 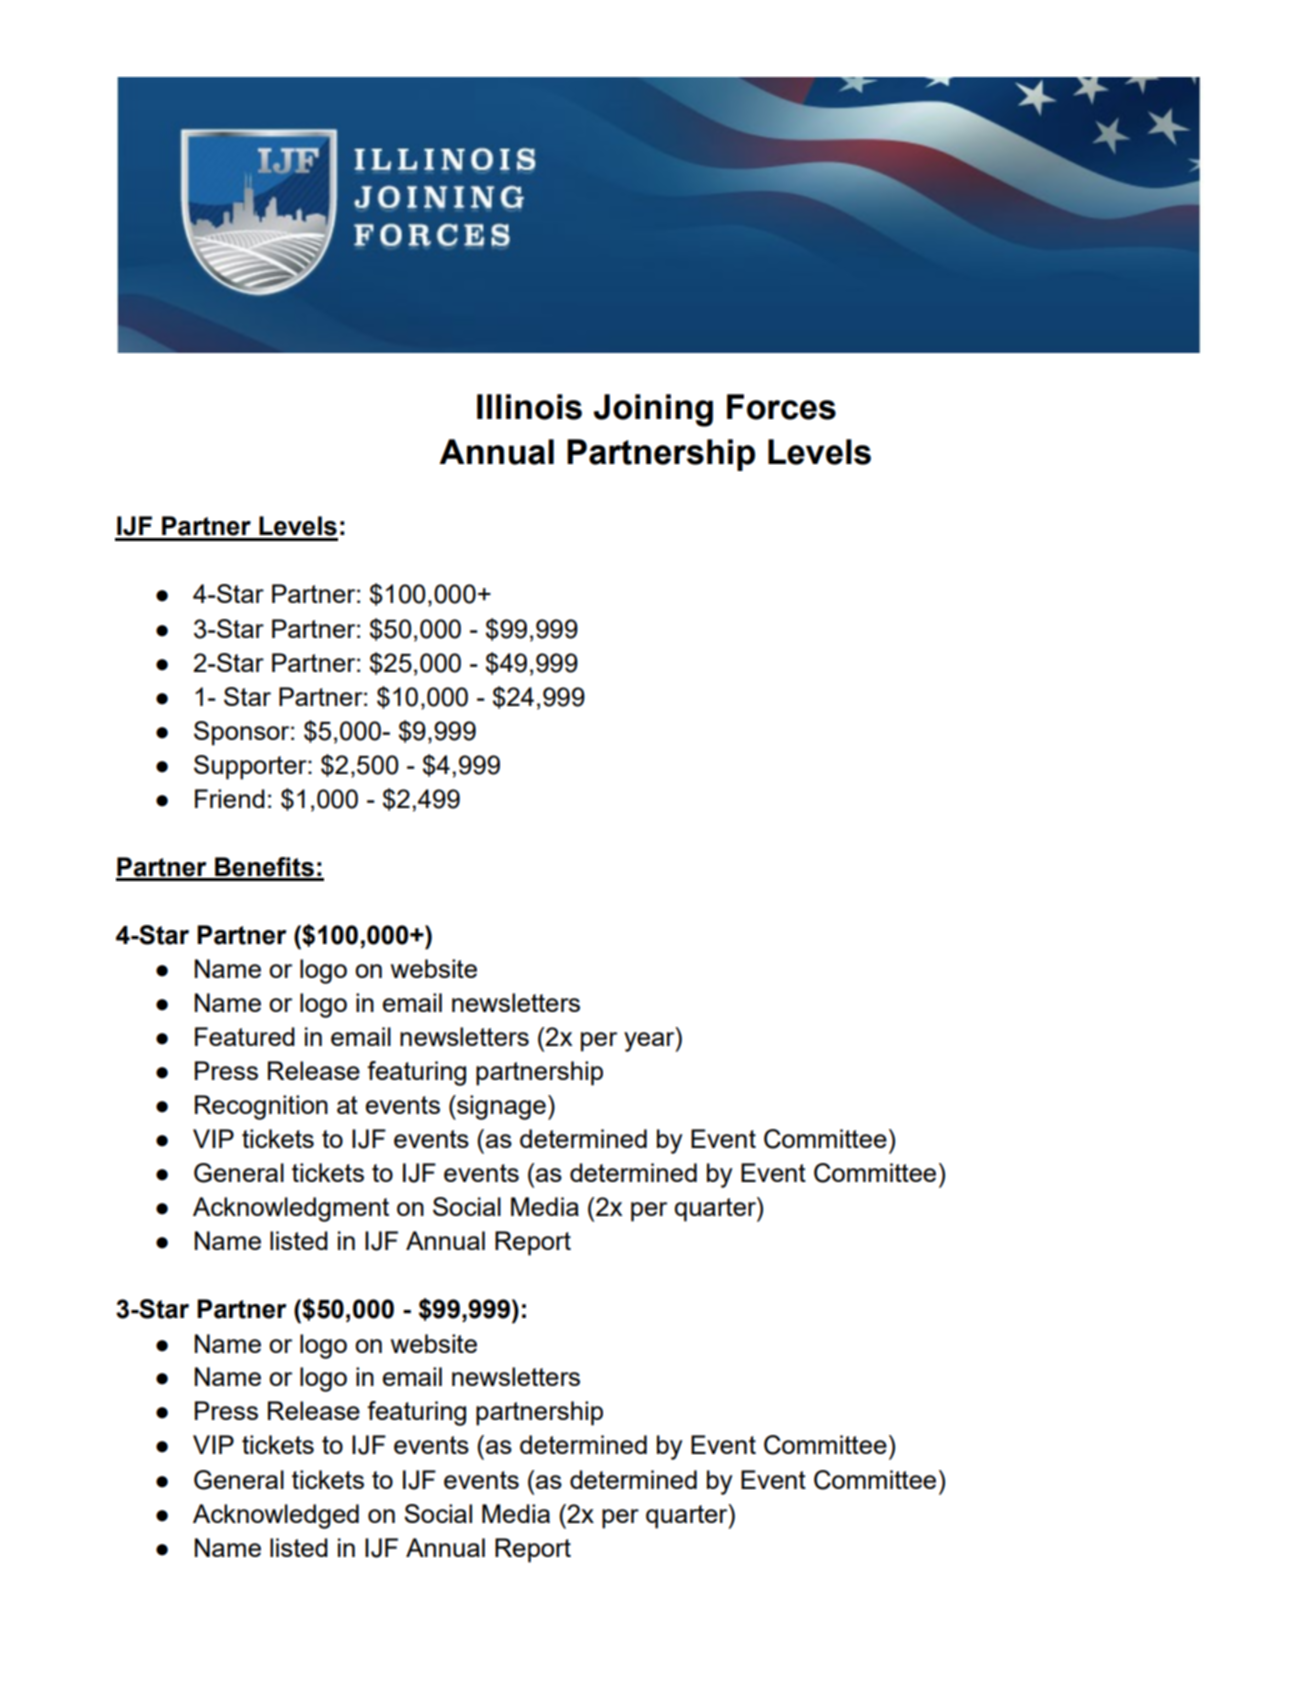 I want to click on Acknowledgment, so click(x=291, y=1209).
